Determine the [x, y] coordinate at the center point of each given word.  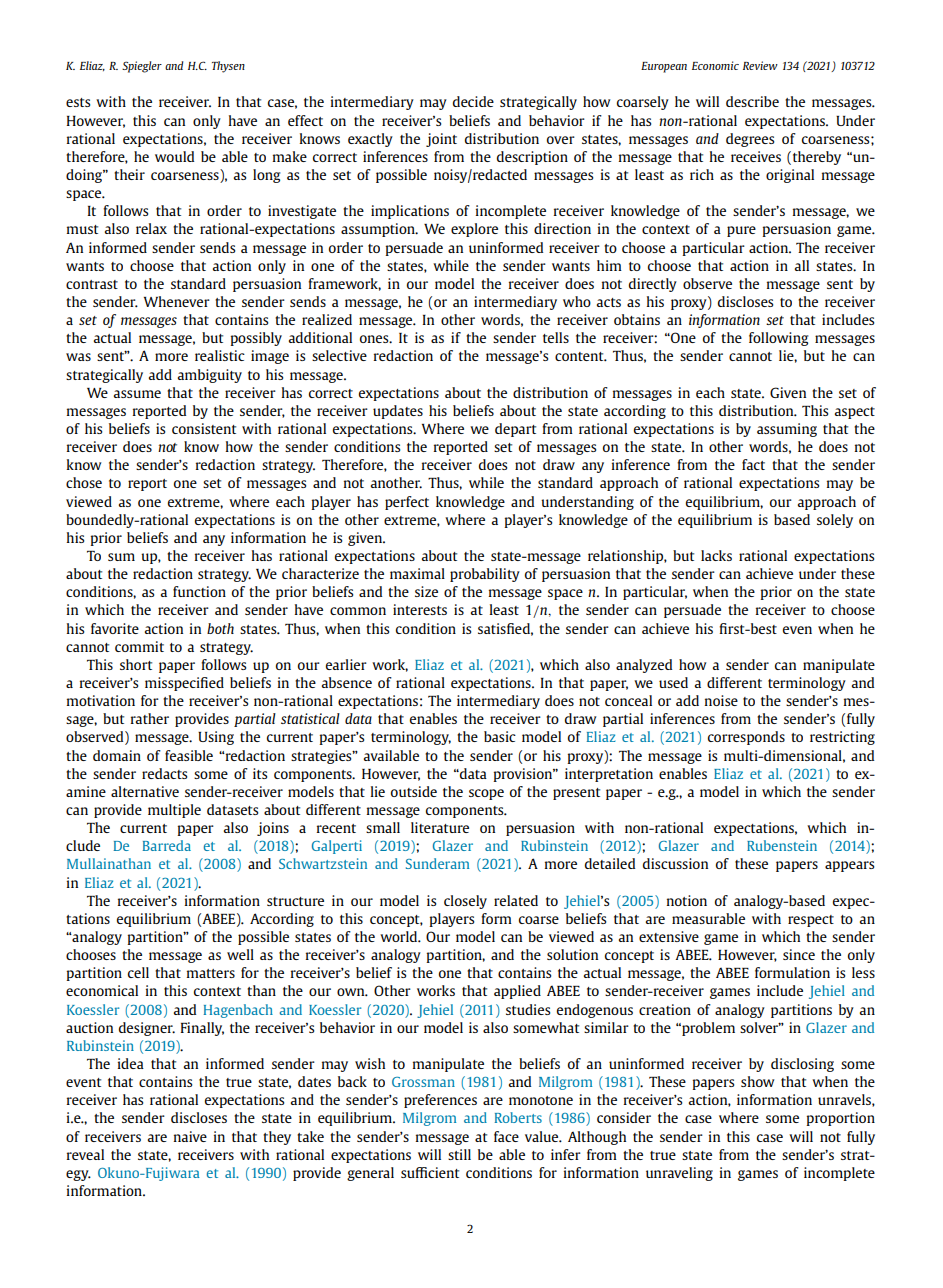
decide [473, 101]
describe [752, 101]
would [174, 156]
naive [190, 1136]
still [459, 1154]
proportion [840, 1119]
